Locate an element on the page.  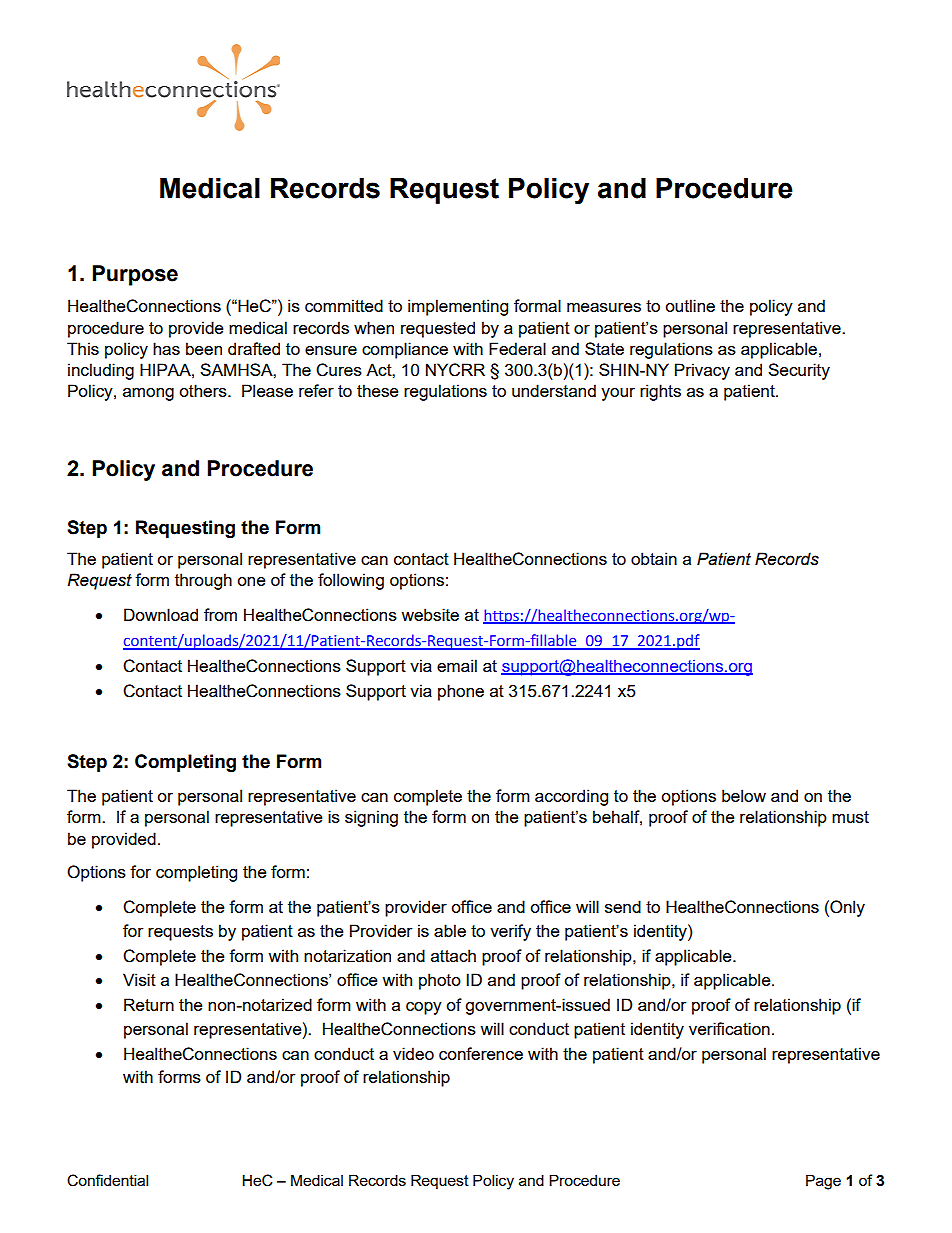
through is located at coordinates (203, 581).
